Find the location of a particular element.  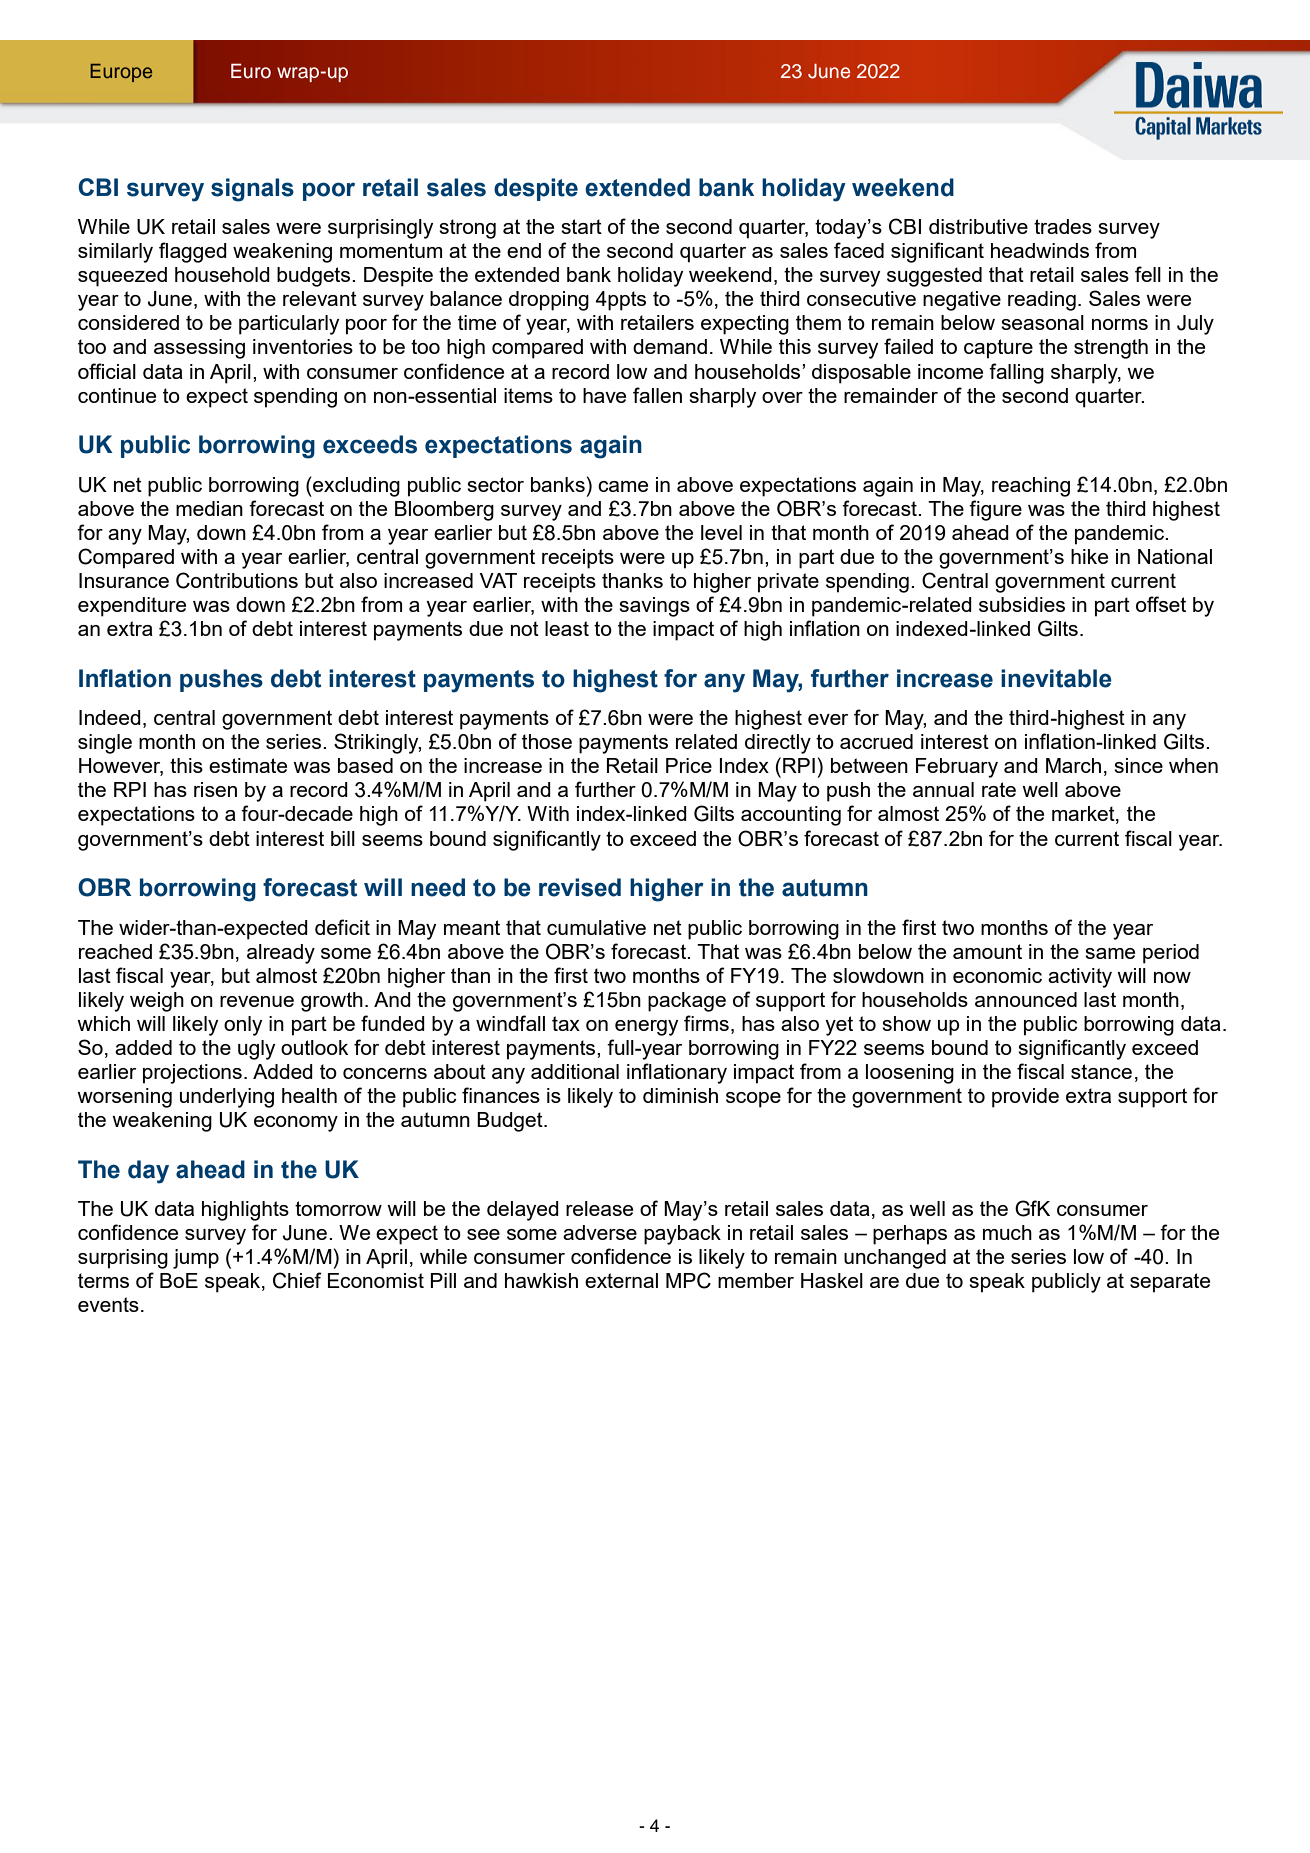

savings is located at coordinates (654, 607).
